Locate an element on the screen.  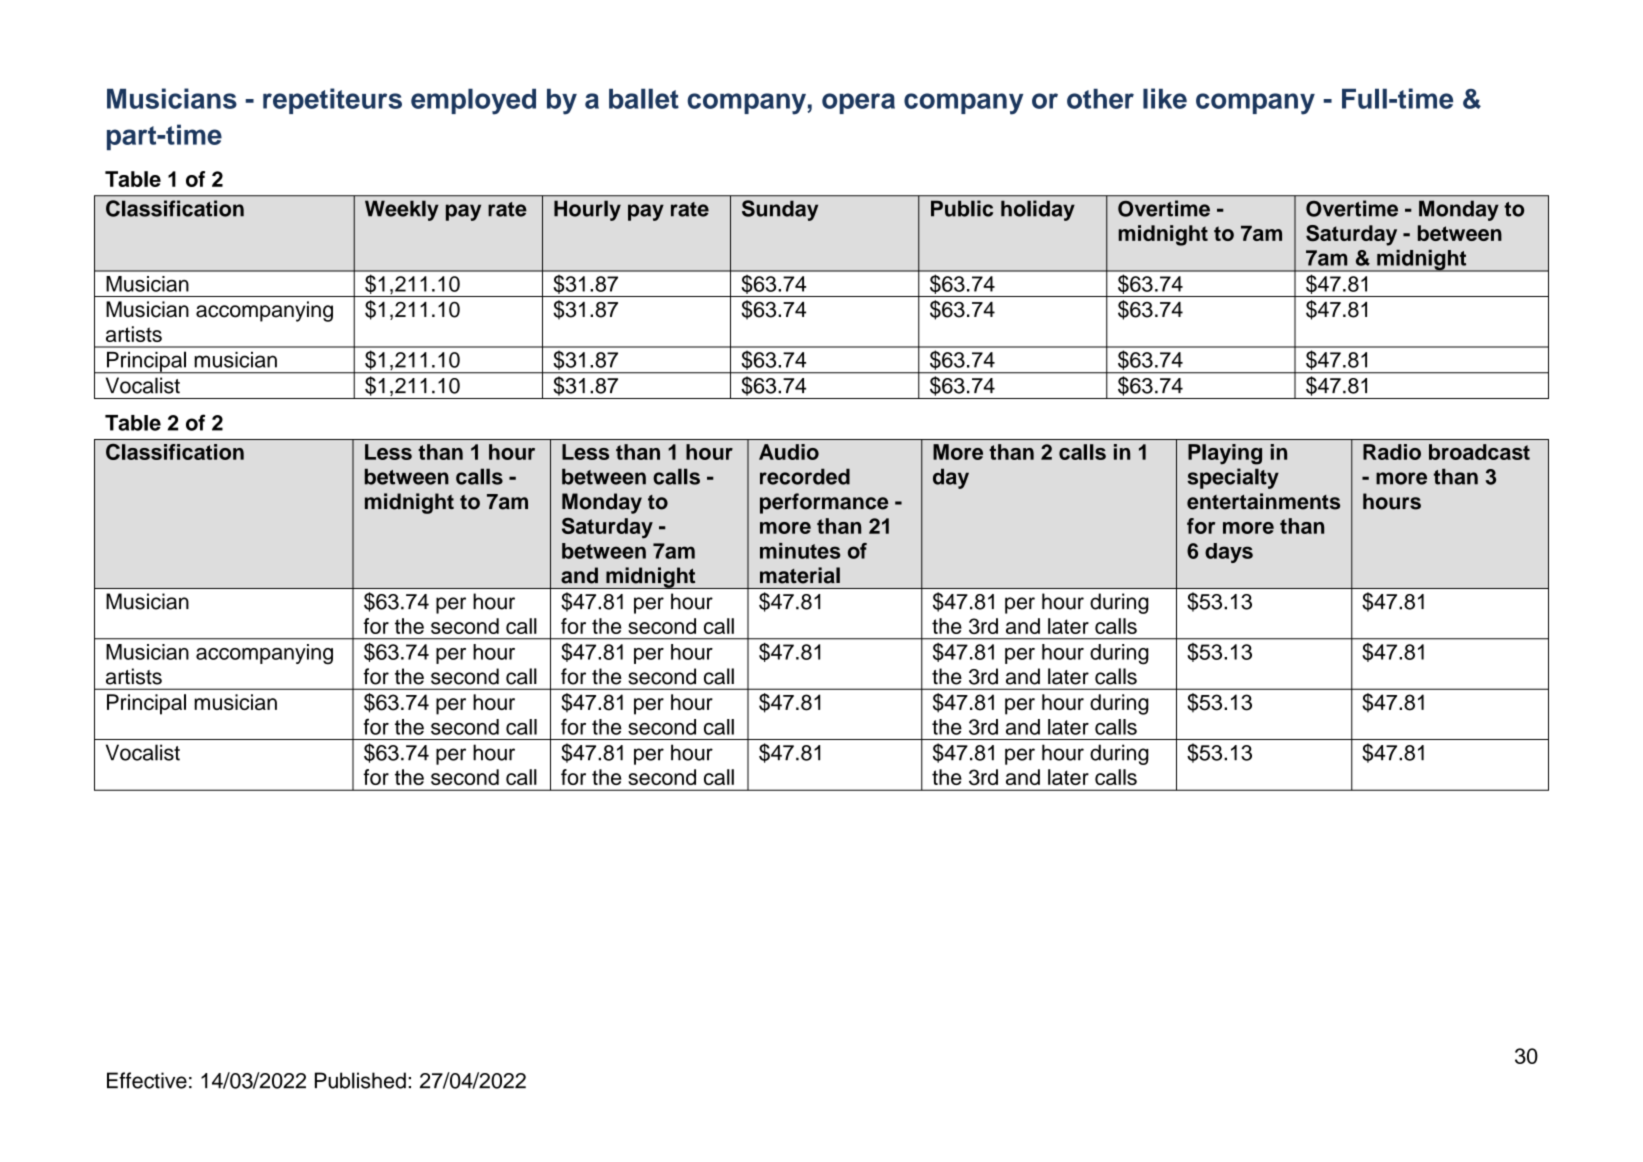
opera is located at coordinates (858, 103).
